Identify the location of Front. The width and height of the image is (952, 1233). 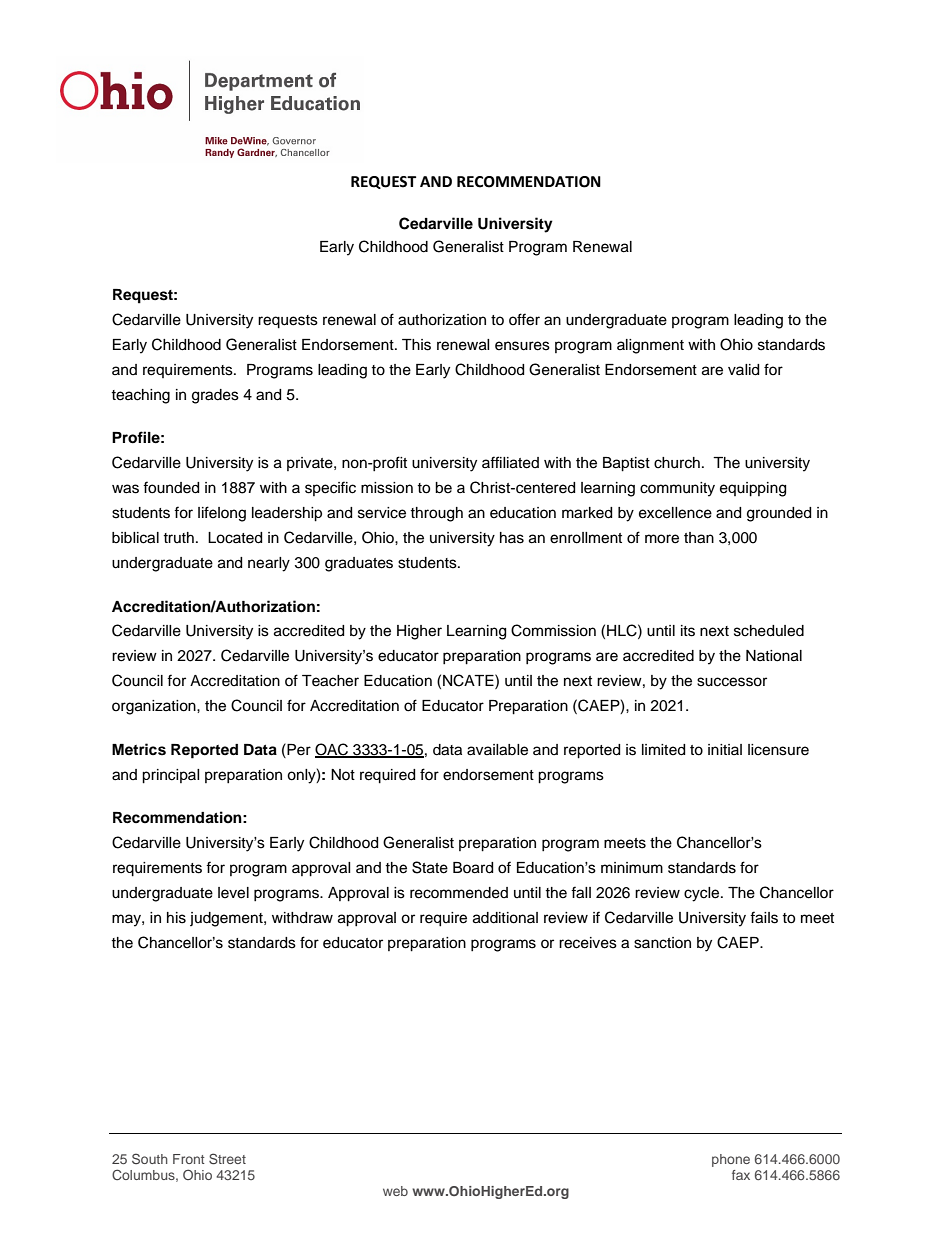
(189, 1159).
